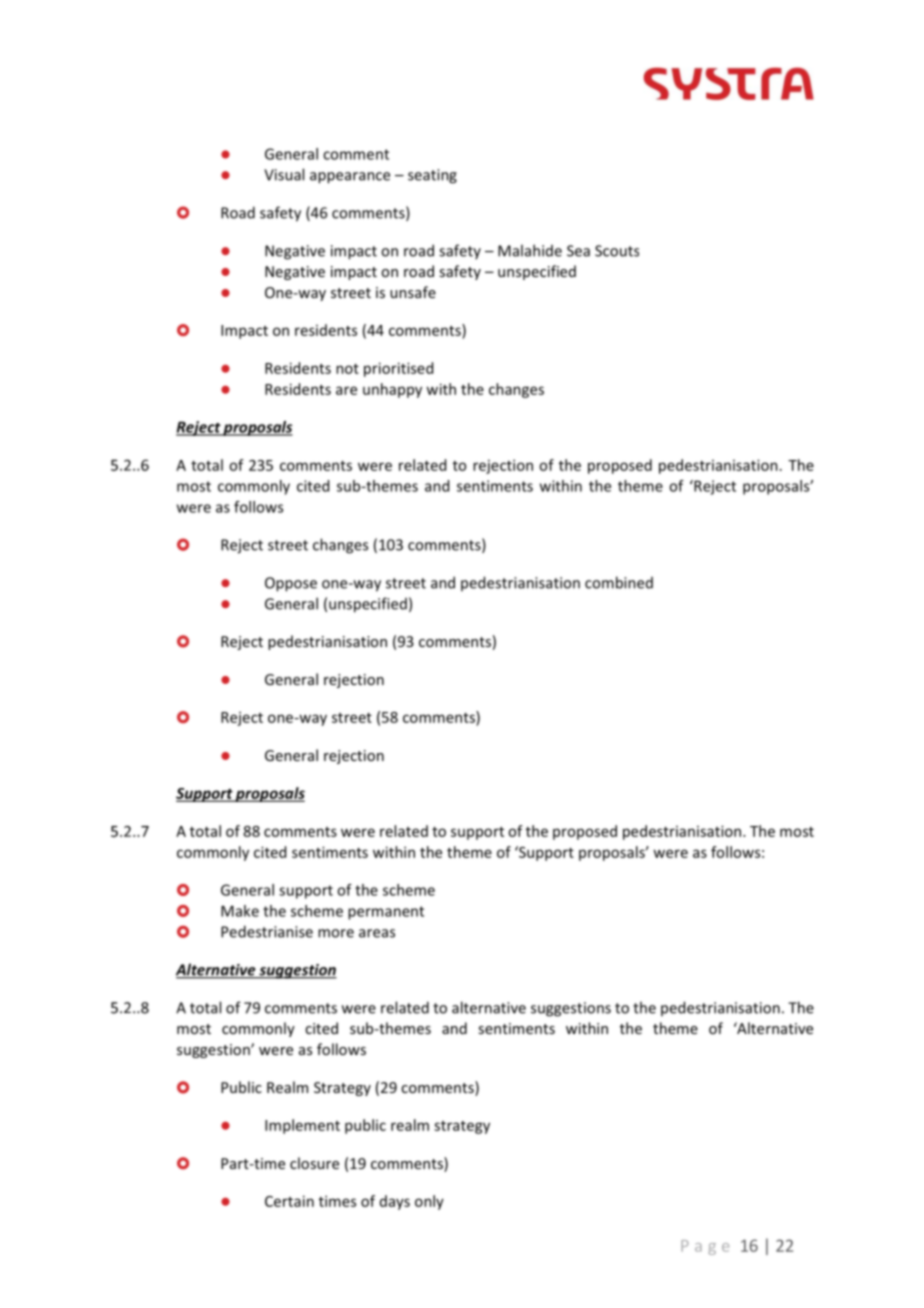  What do you see at coordinates (240, 911) in the document?
I see `Make` at bounding box center [240, 911].
